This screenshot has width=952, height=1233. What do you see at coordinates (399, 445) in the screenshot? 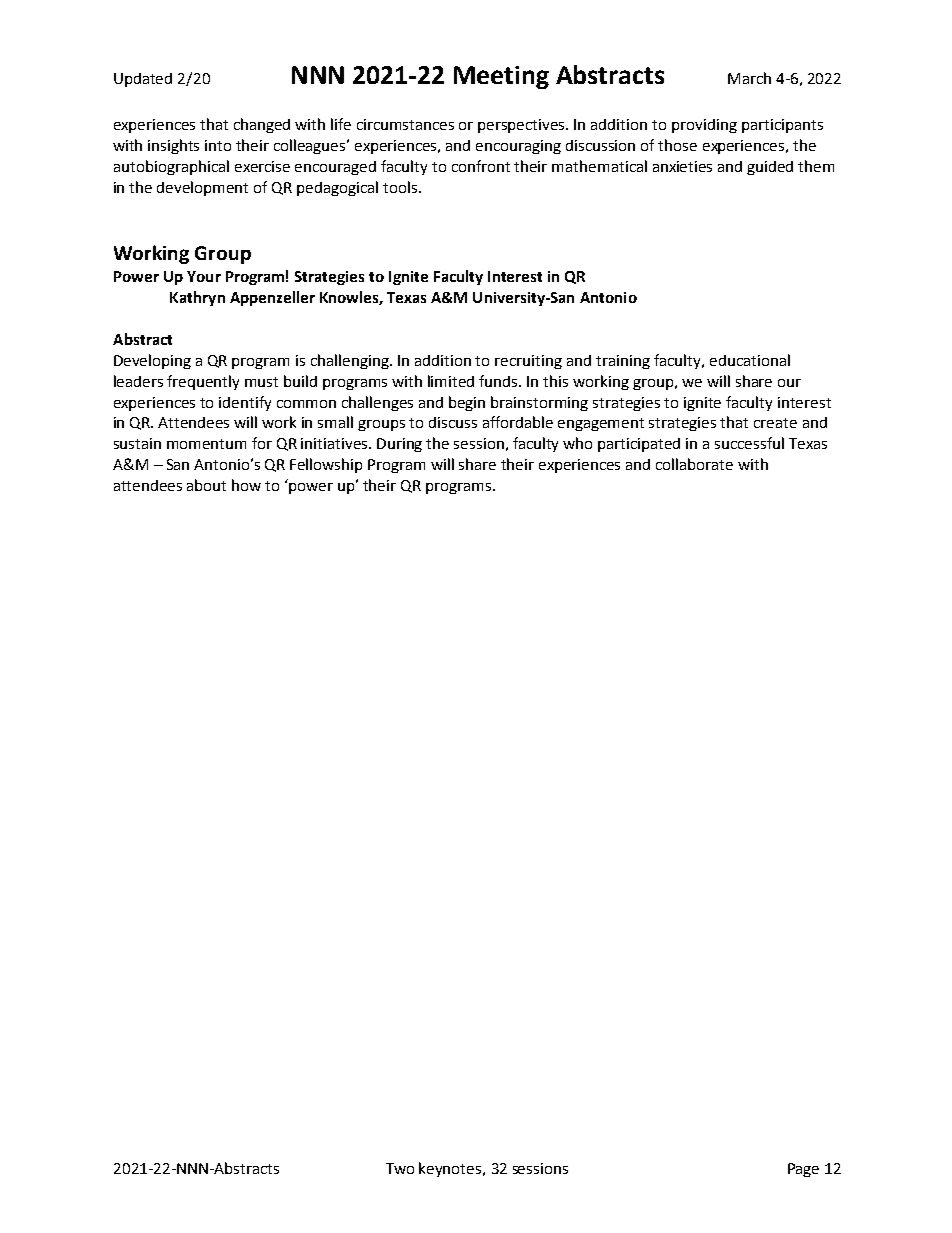
I see `During` at bounding box center [399, 445].
